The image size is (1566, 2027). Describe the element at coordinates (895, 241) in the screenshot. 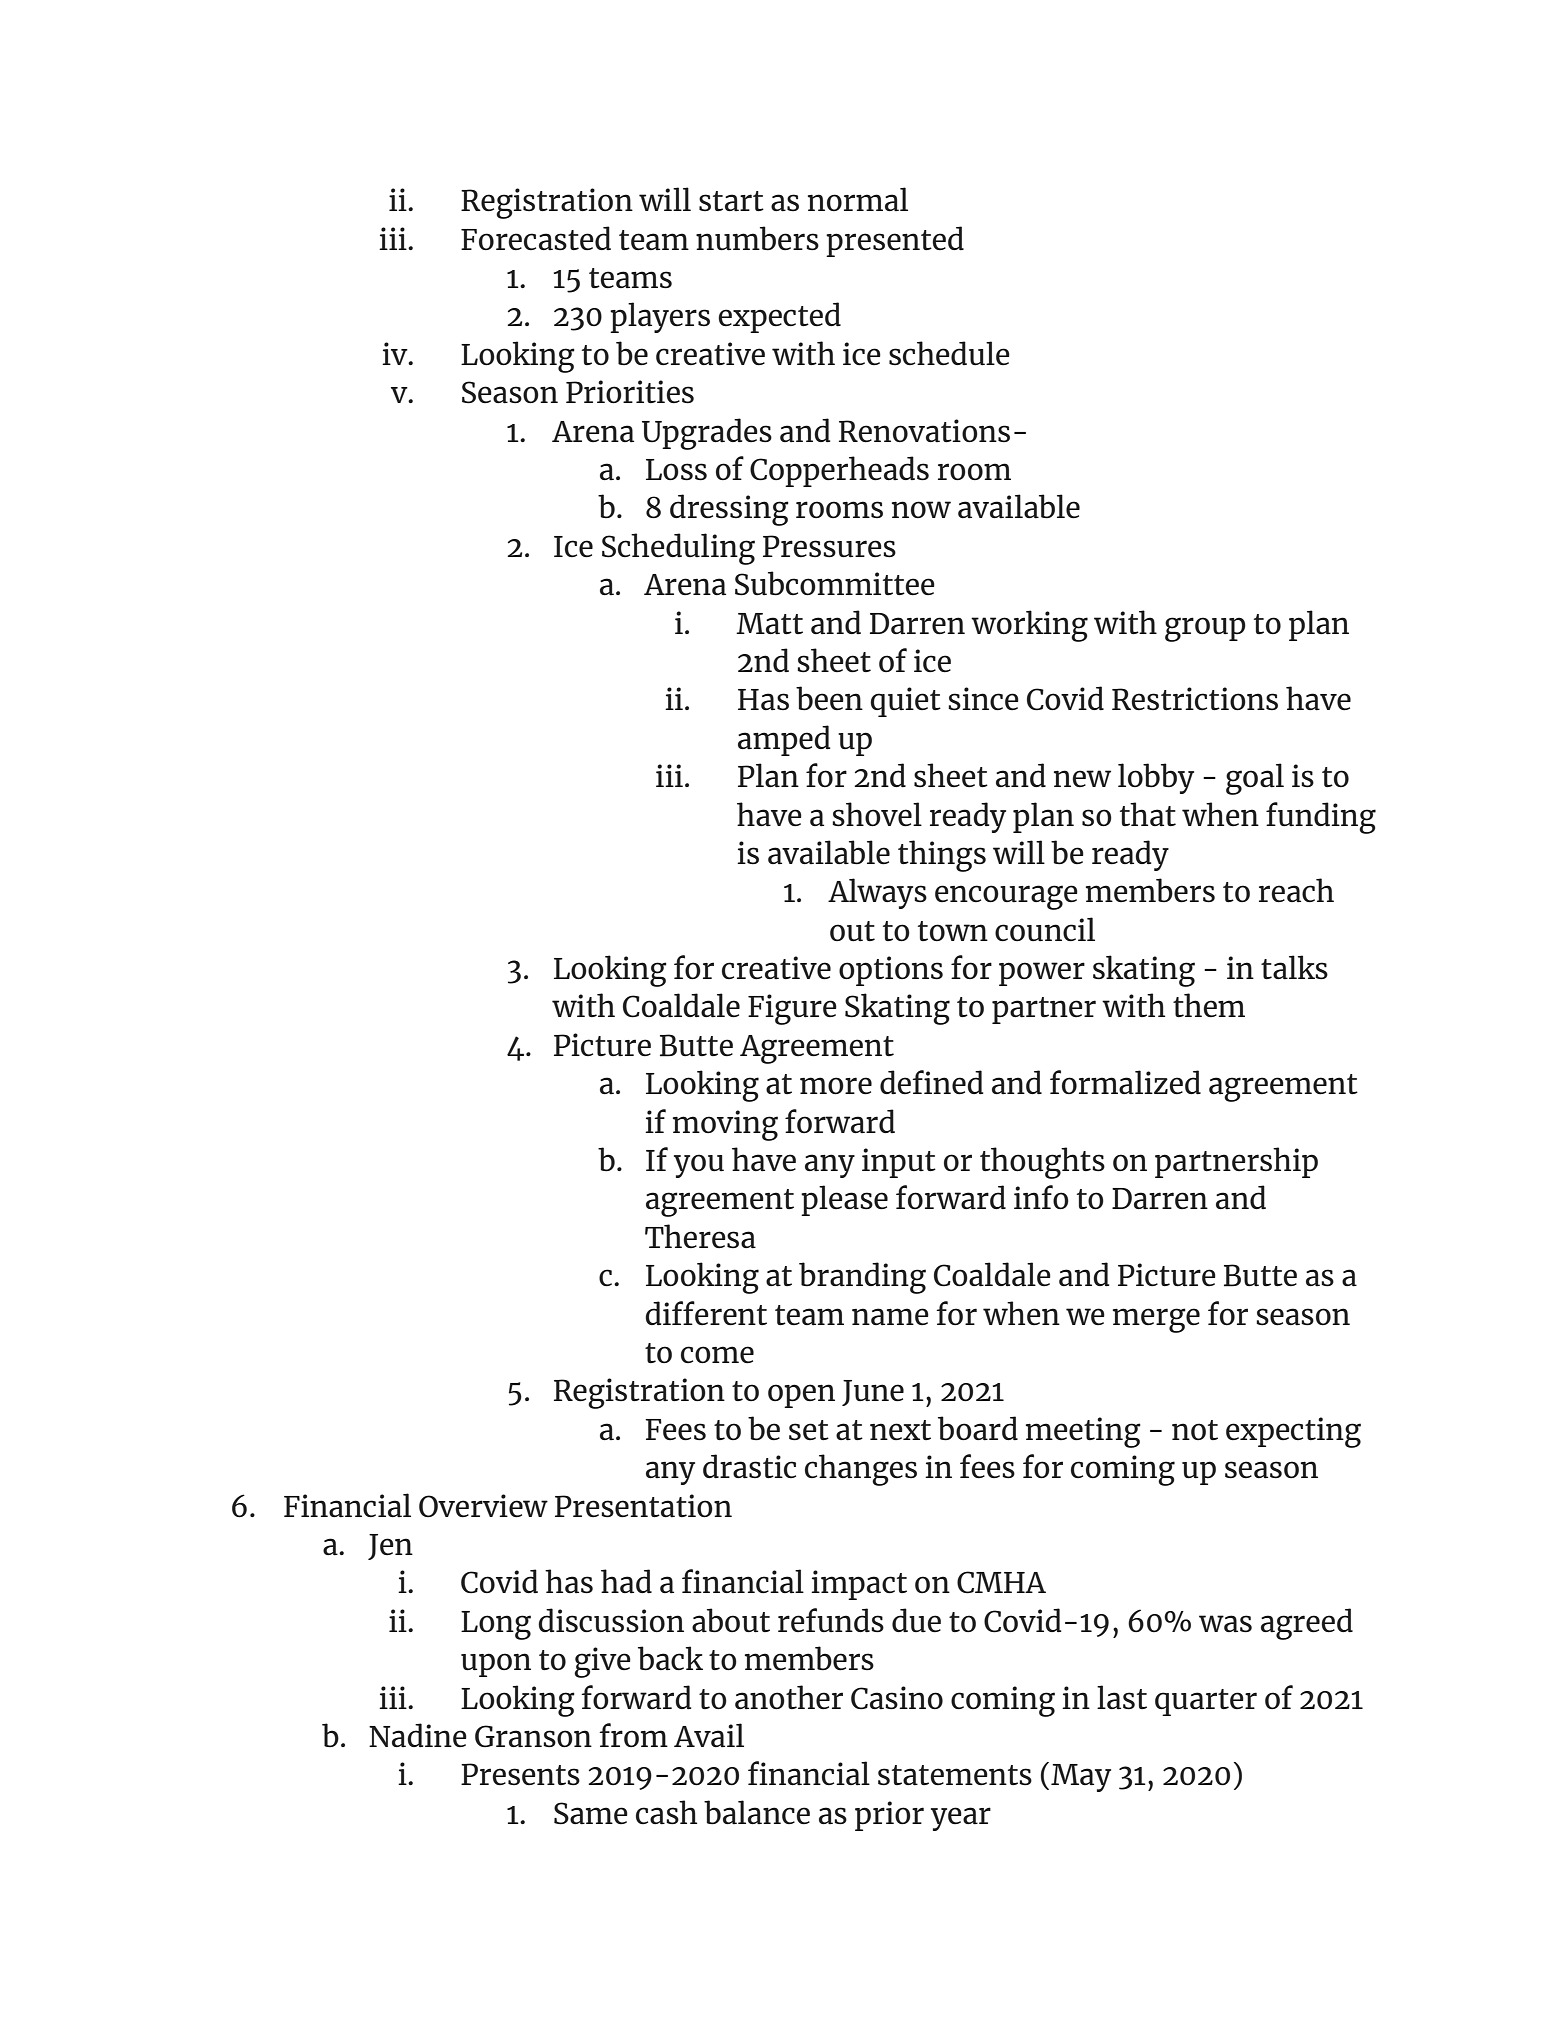

I see `presented` at that location.
